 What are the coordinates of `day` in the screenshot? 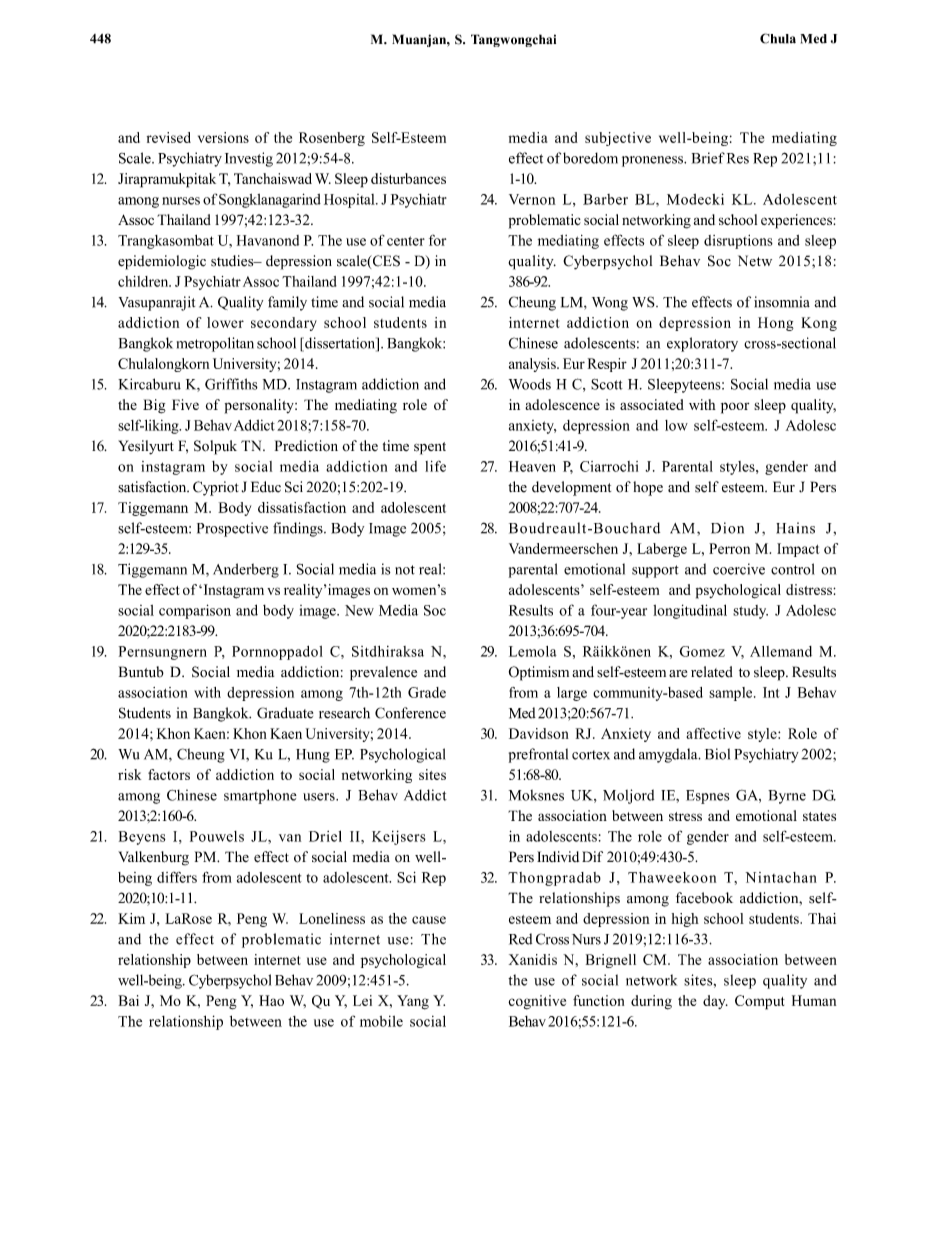 It's located at (715, 1002).
